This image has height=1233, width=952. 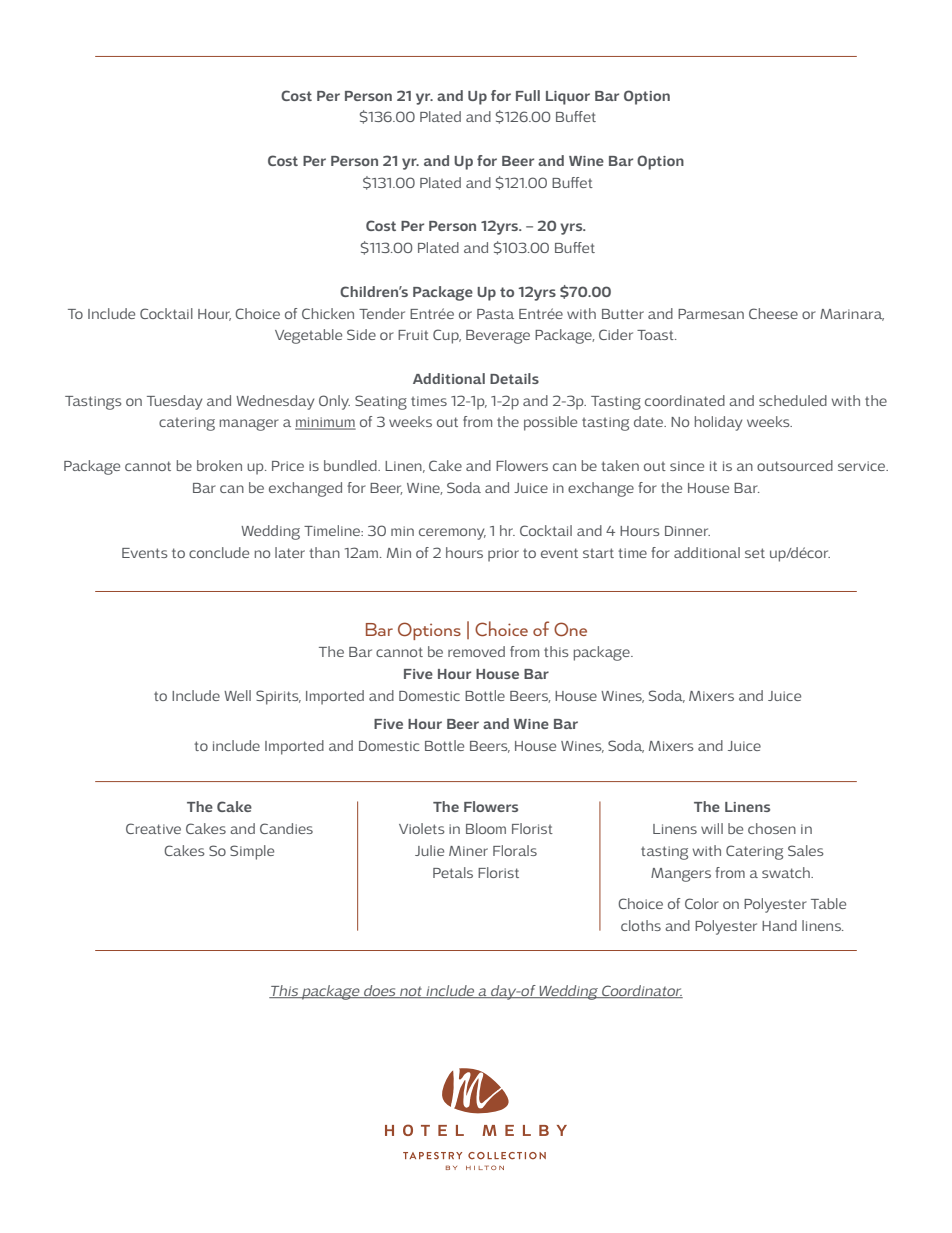 What do you see at coordinates (219, 552) in the image?
I see `conclude` at bounding box center [219, 552].
